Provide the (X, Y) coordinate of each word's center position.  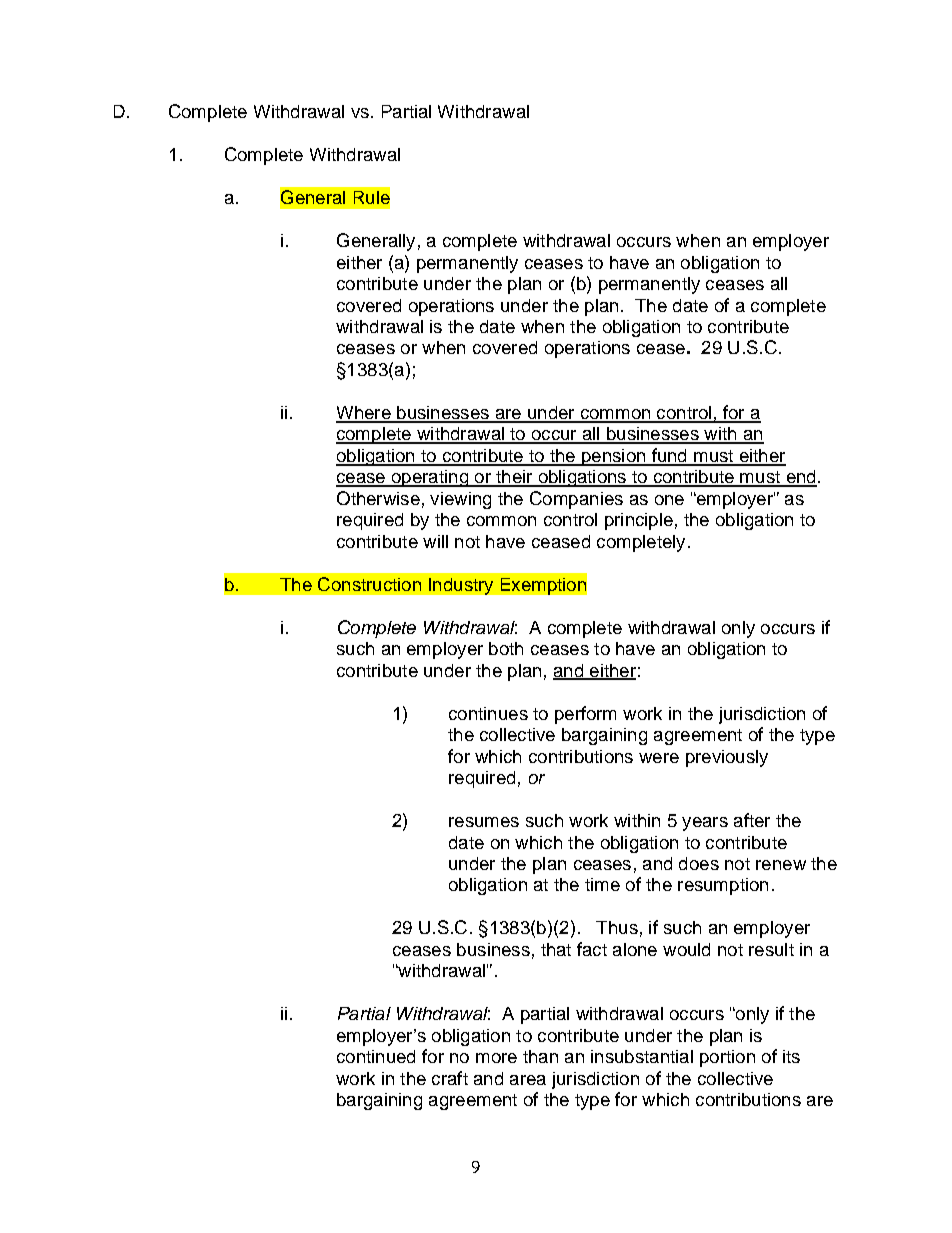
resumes (484, 822)
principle (639, 521)
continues (488, 713)
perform (585, 715)
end (800, 478)
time (602, 884)
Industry (461, 586)
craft (450, 1078)
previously (727, 758)
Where (364, 414)
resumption (723, 886)
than (540, 1056)
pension (614, 457)
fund (669, 456)
